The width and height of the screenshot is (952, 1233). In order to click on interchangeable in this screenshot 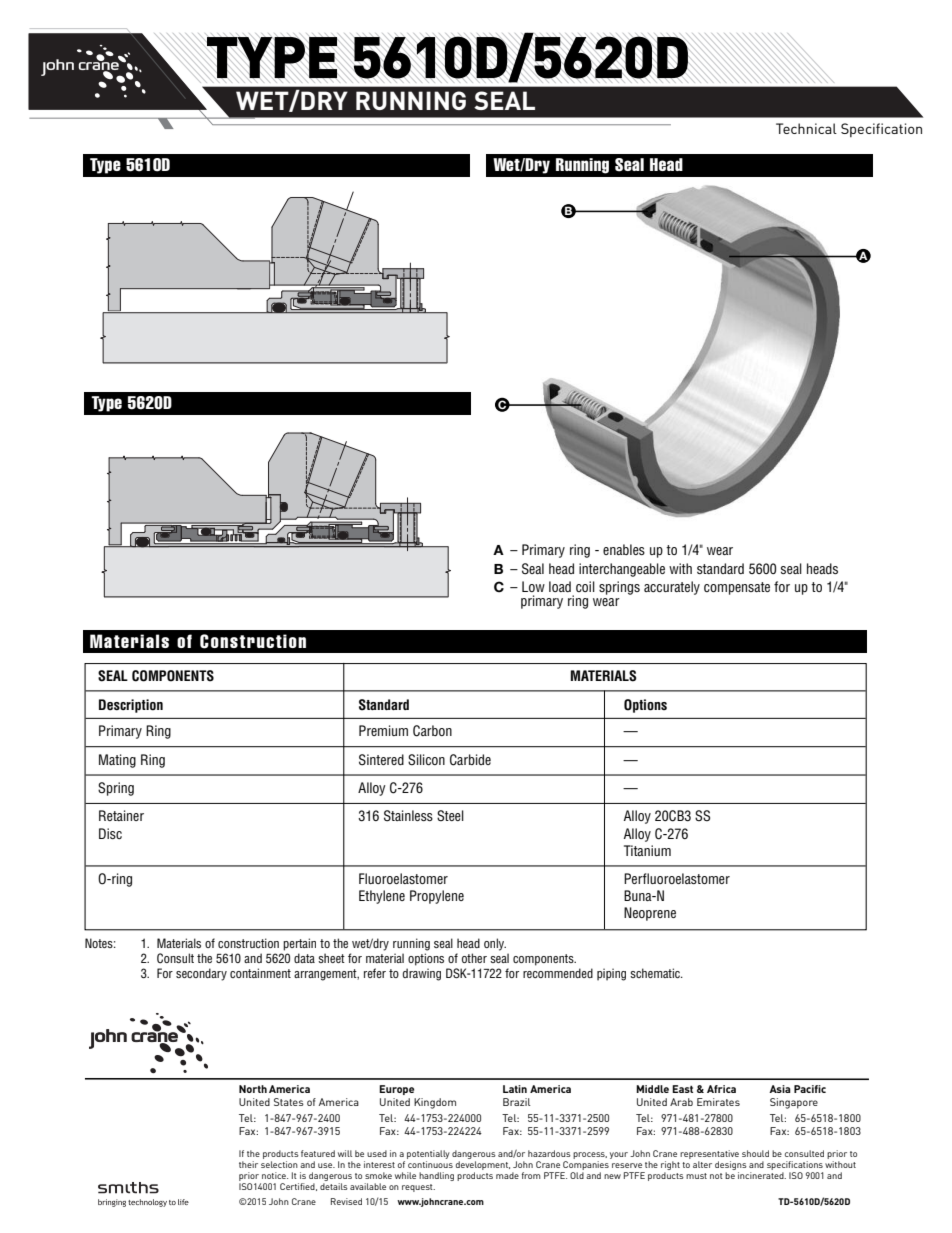, I will do `click(622, 570)`.
